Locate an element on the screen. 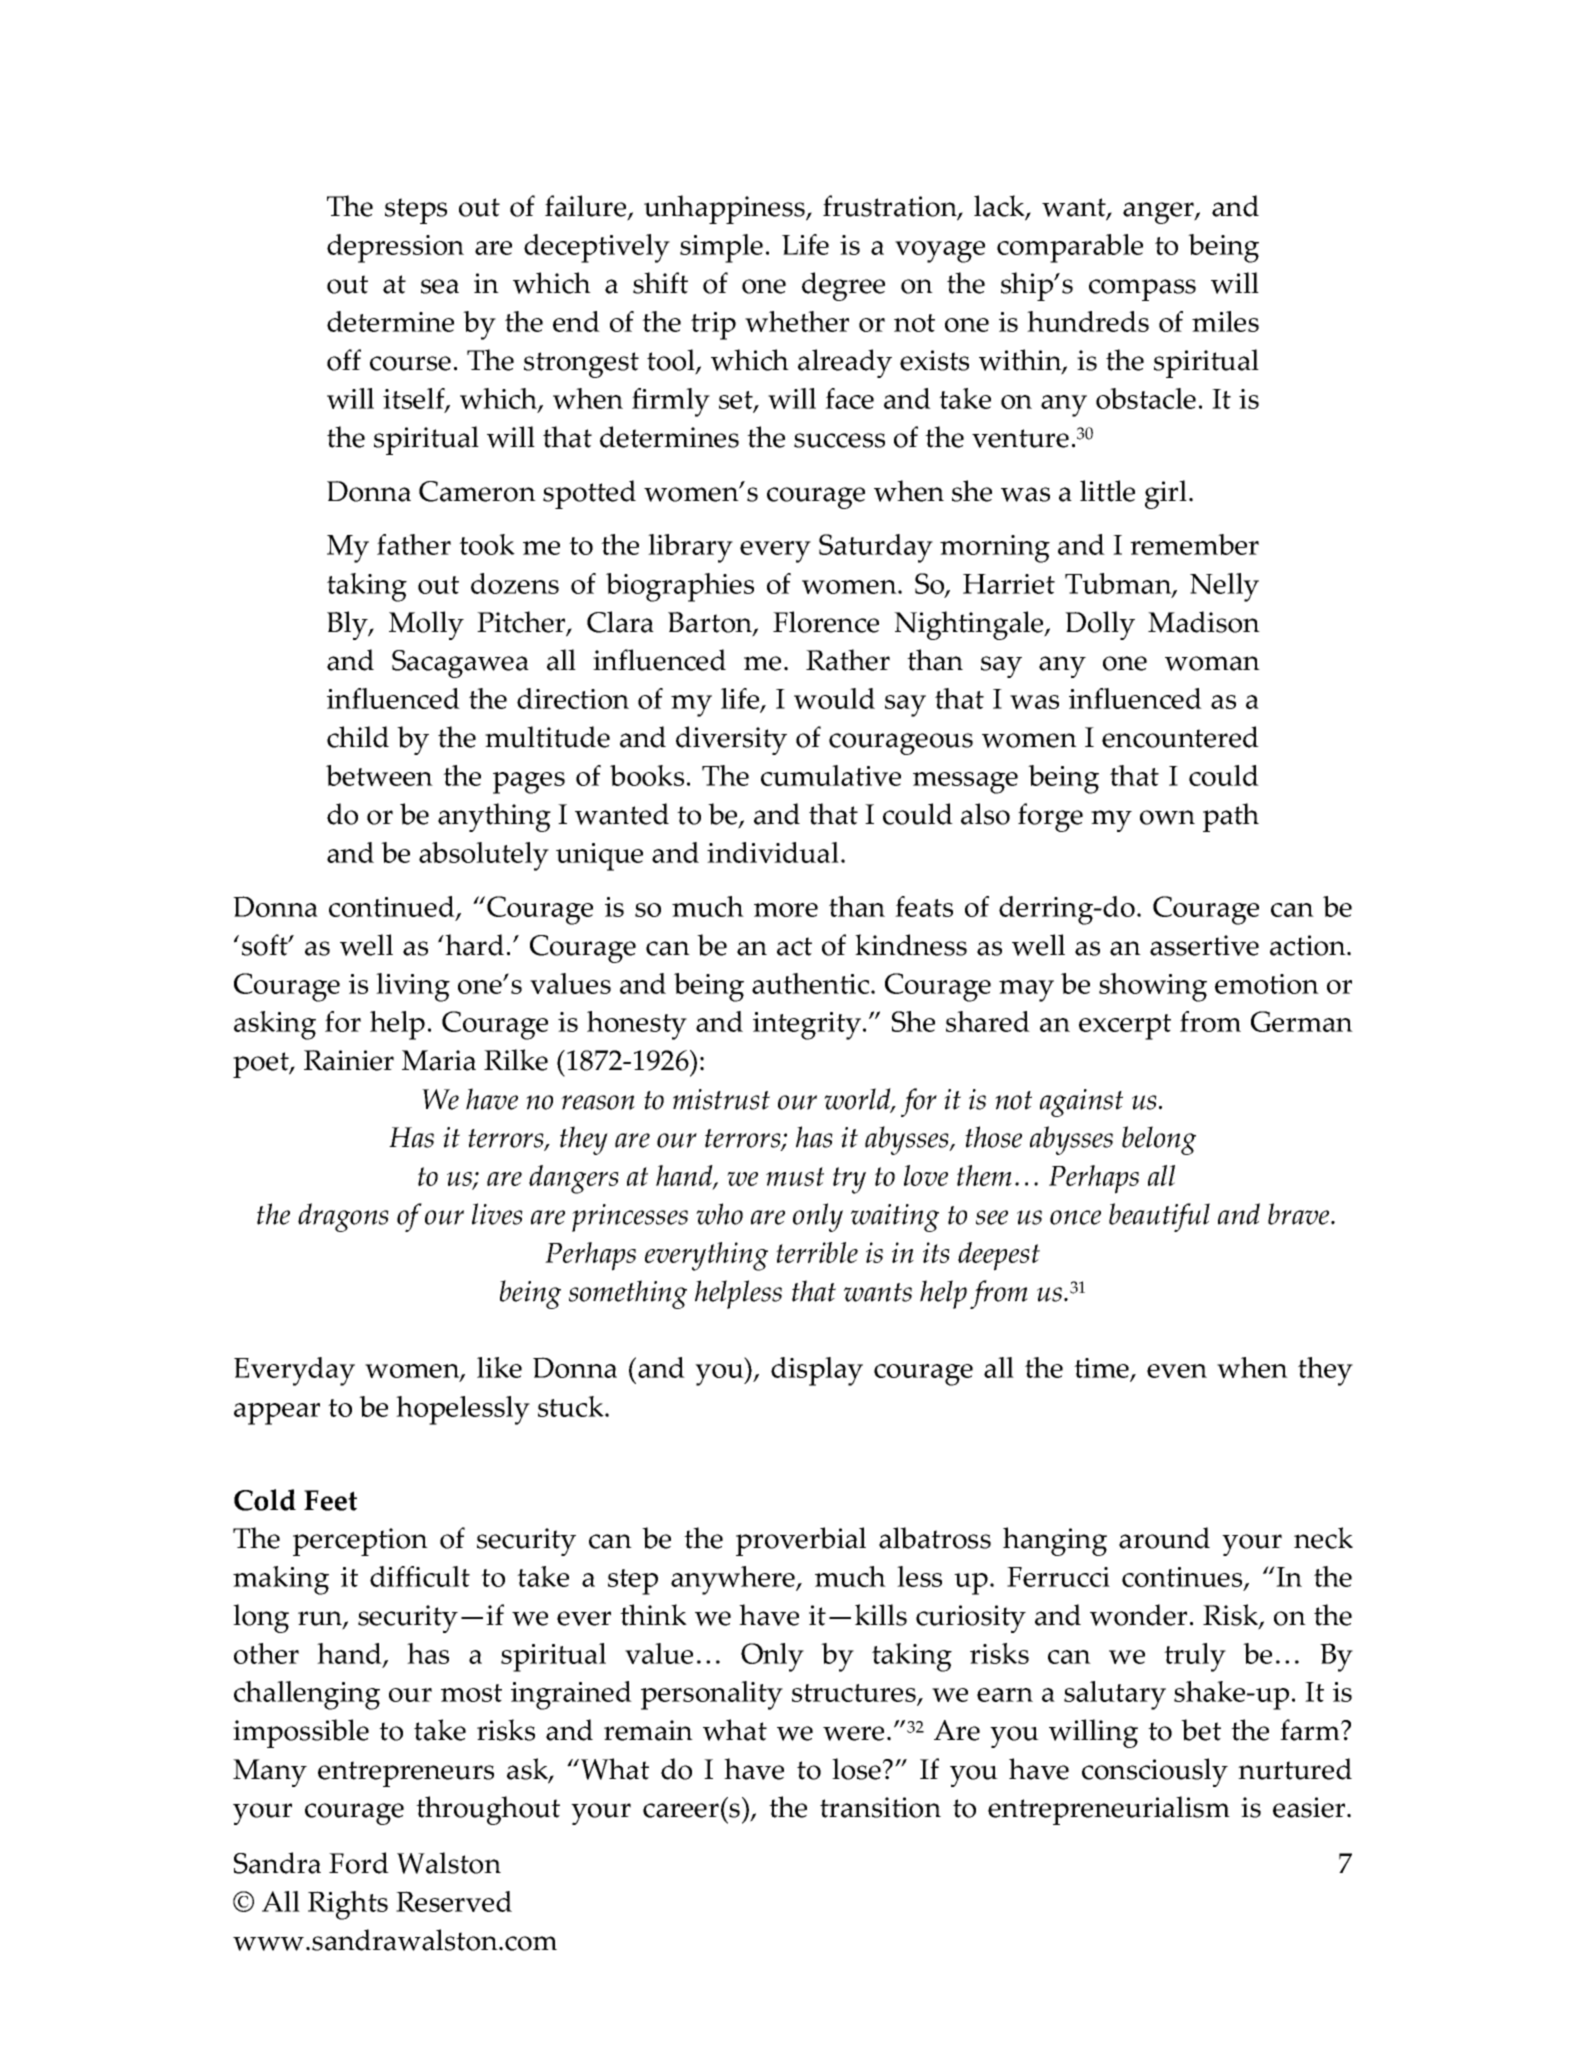  miles is located at coordinates (1225, 321).
